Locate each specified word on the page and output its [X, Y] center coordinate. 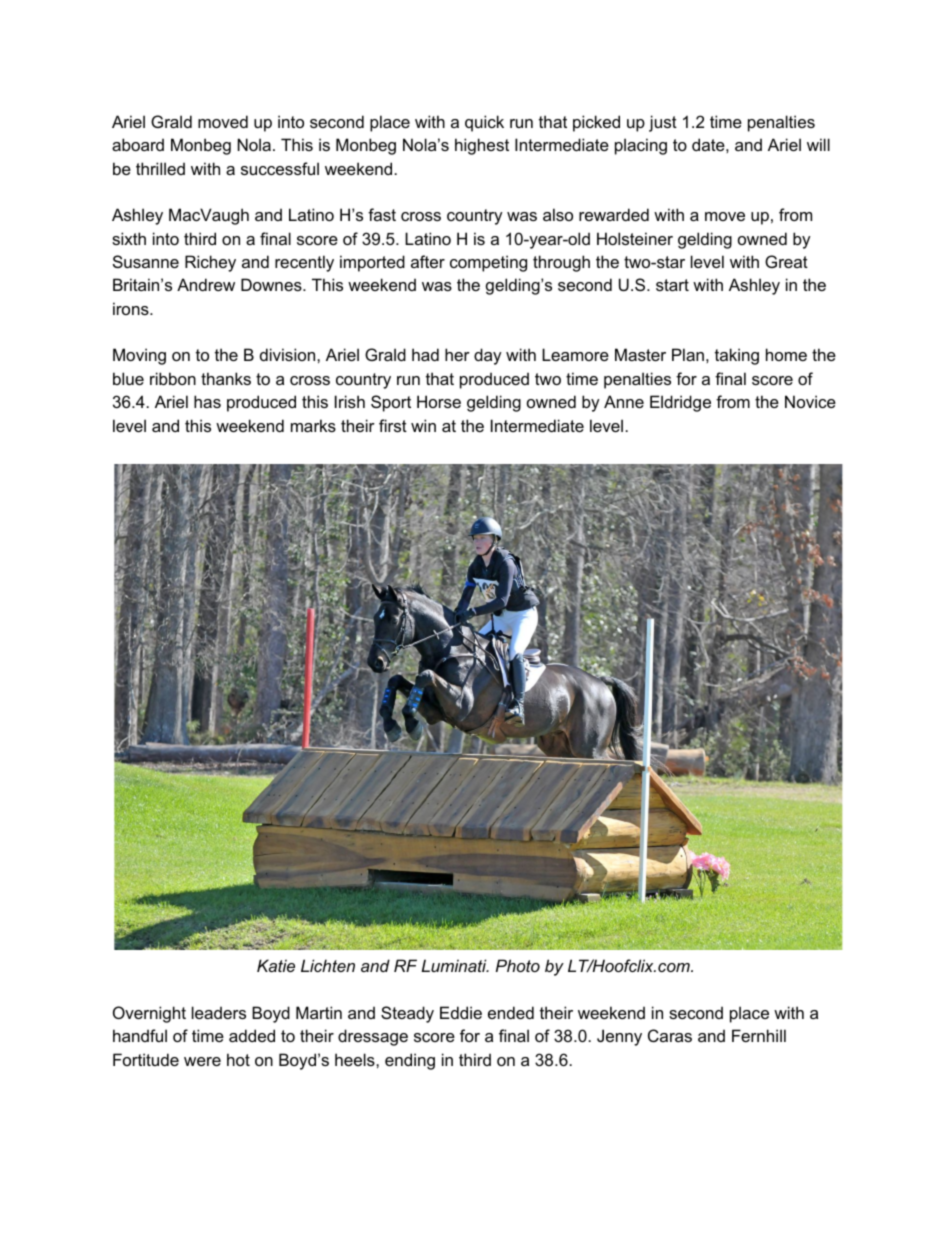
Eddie [461, 1012]
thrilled [160, 168]
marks [313, 425]
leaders [219, 1012]
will [818, 144]
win [423, 425]
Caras [670, 1035]
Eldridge [680, 403]
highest [482, 146]
